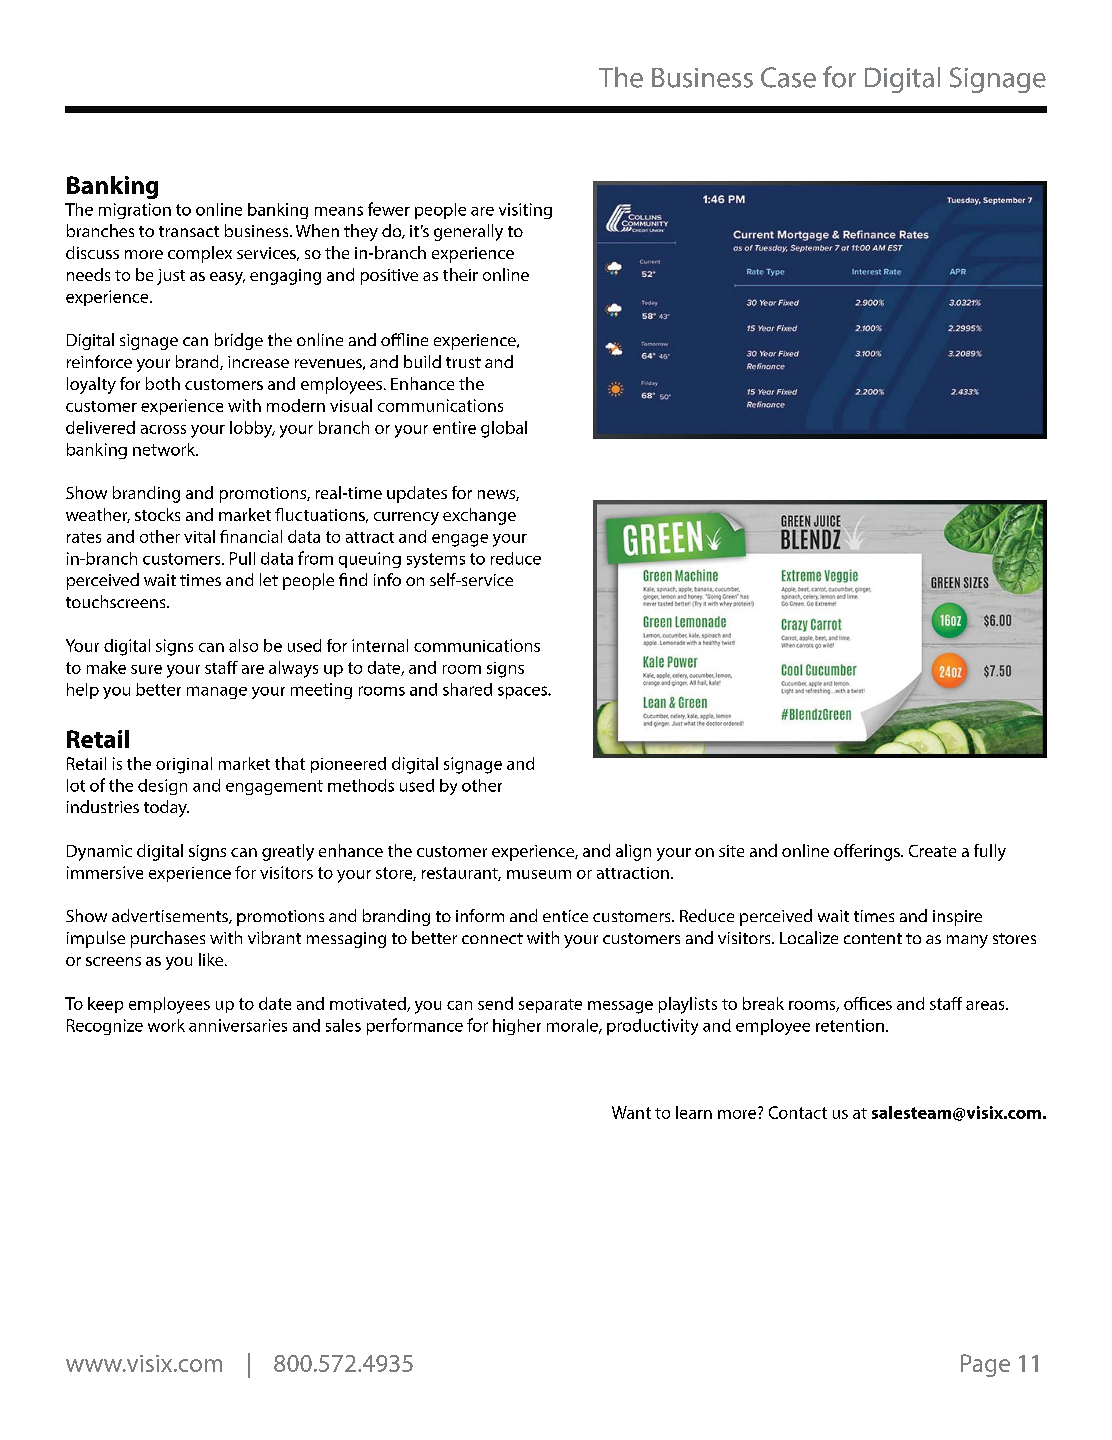  I want to click on higher, so click(517, 1027).
